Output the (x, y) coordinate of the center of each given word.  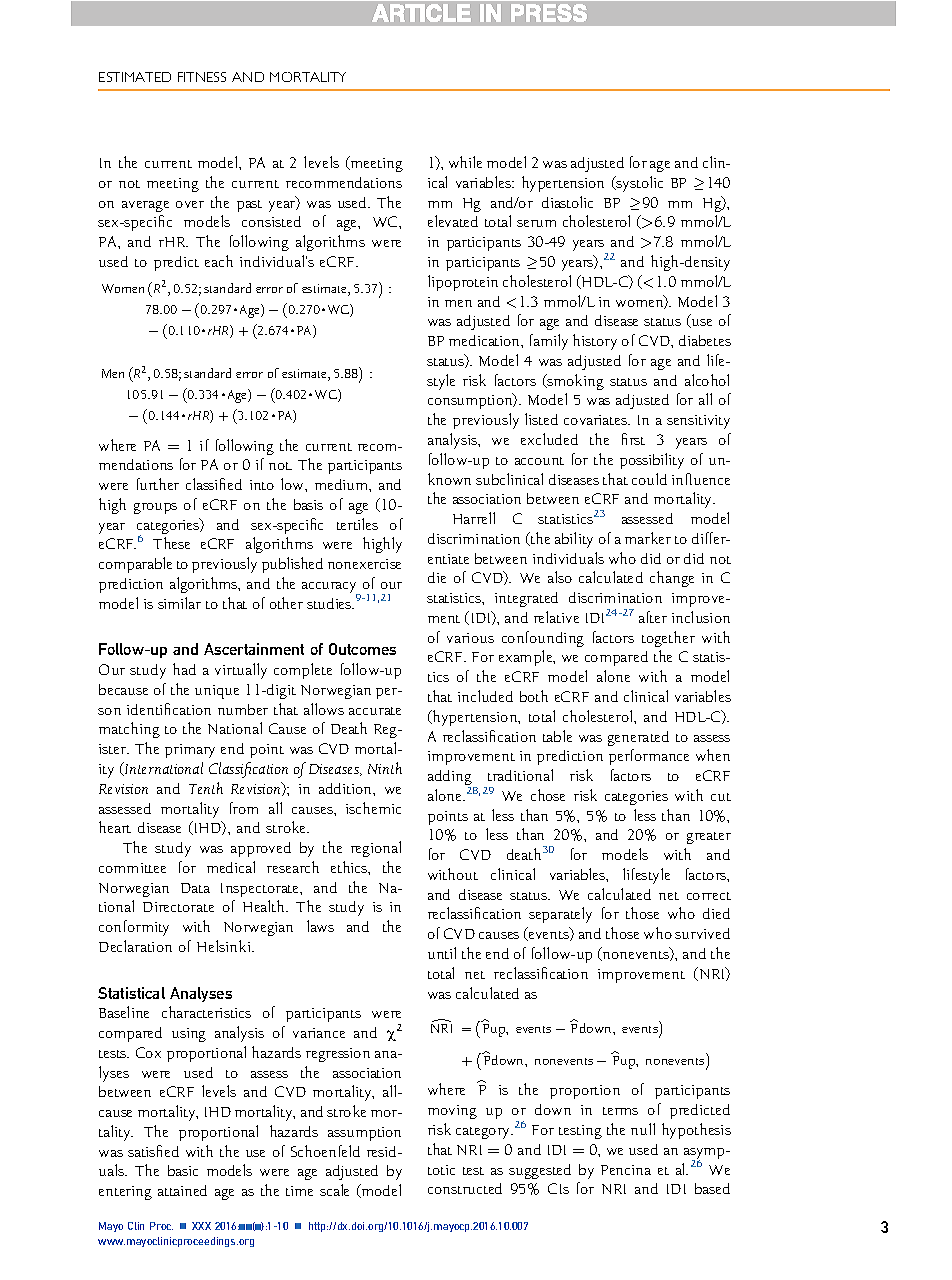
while (465, 162)
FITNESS (202, 77)
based (712, 1188)
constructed (465, 1188)
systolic (639, 184)
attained (182, 1190)
